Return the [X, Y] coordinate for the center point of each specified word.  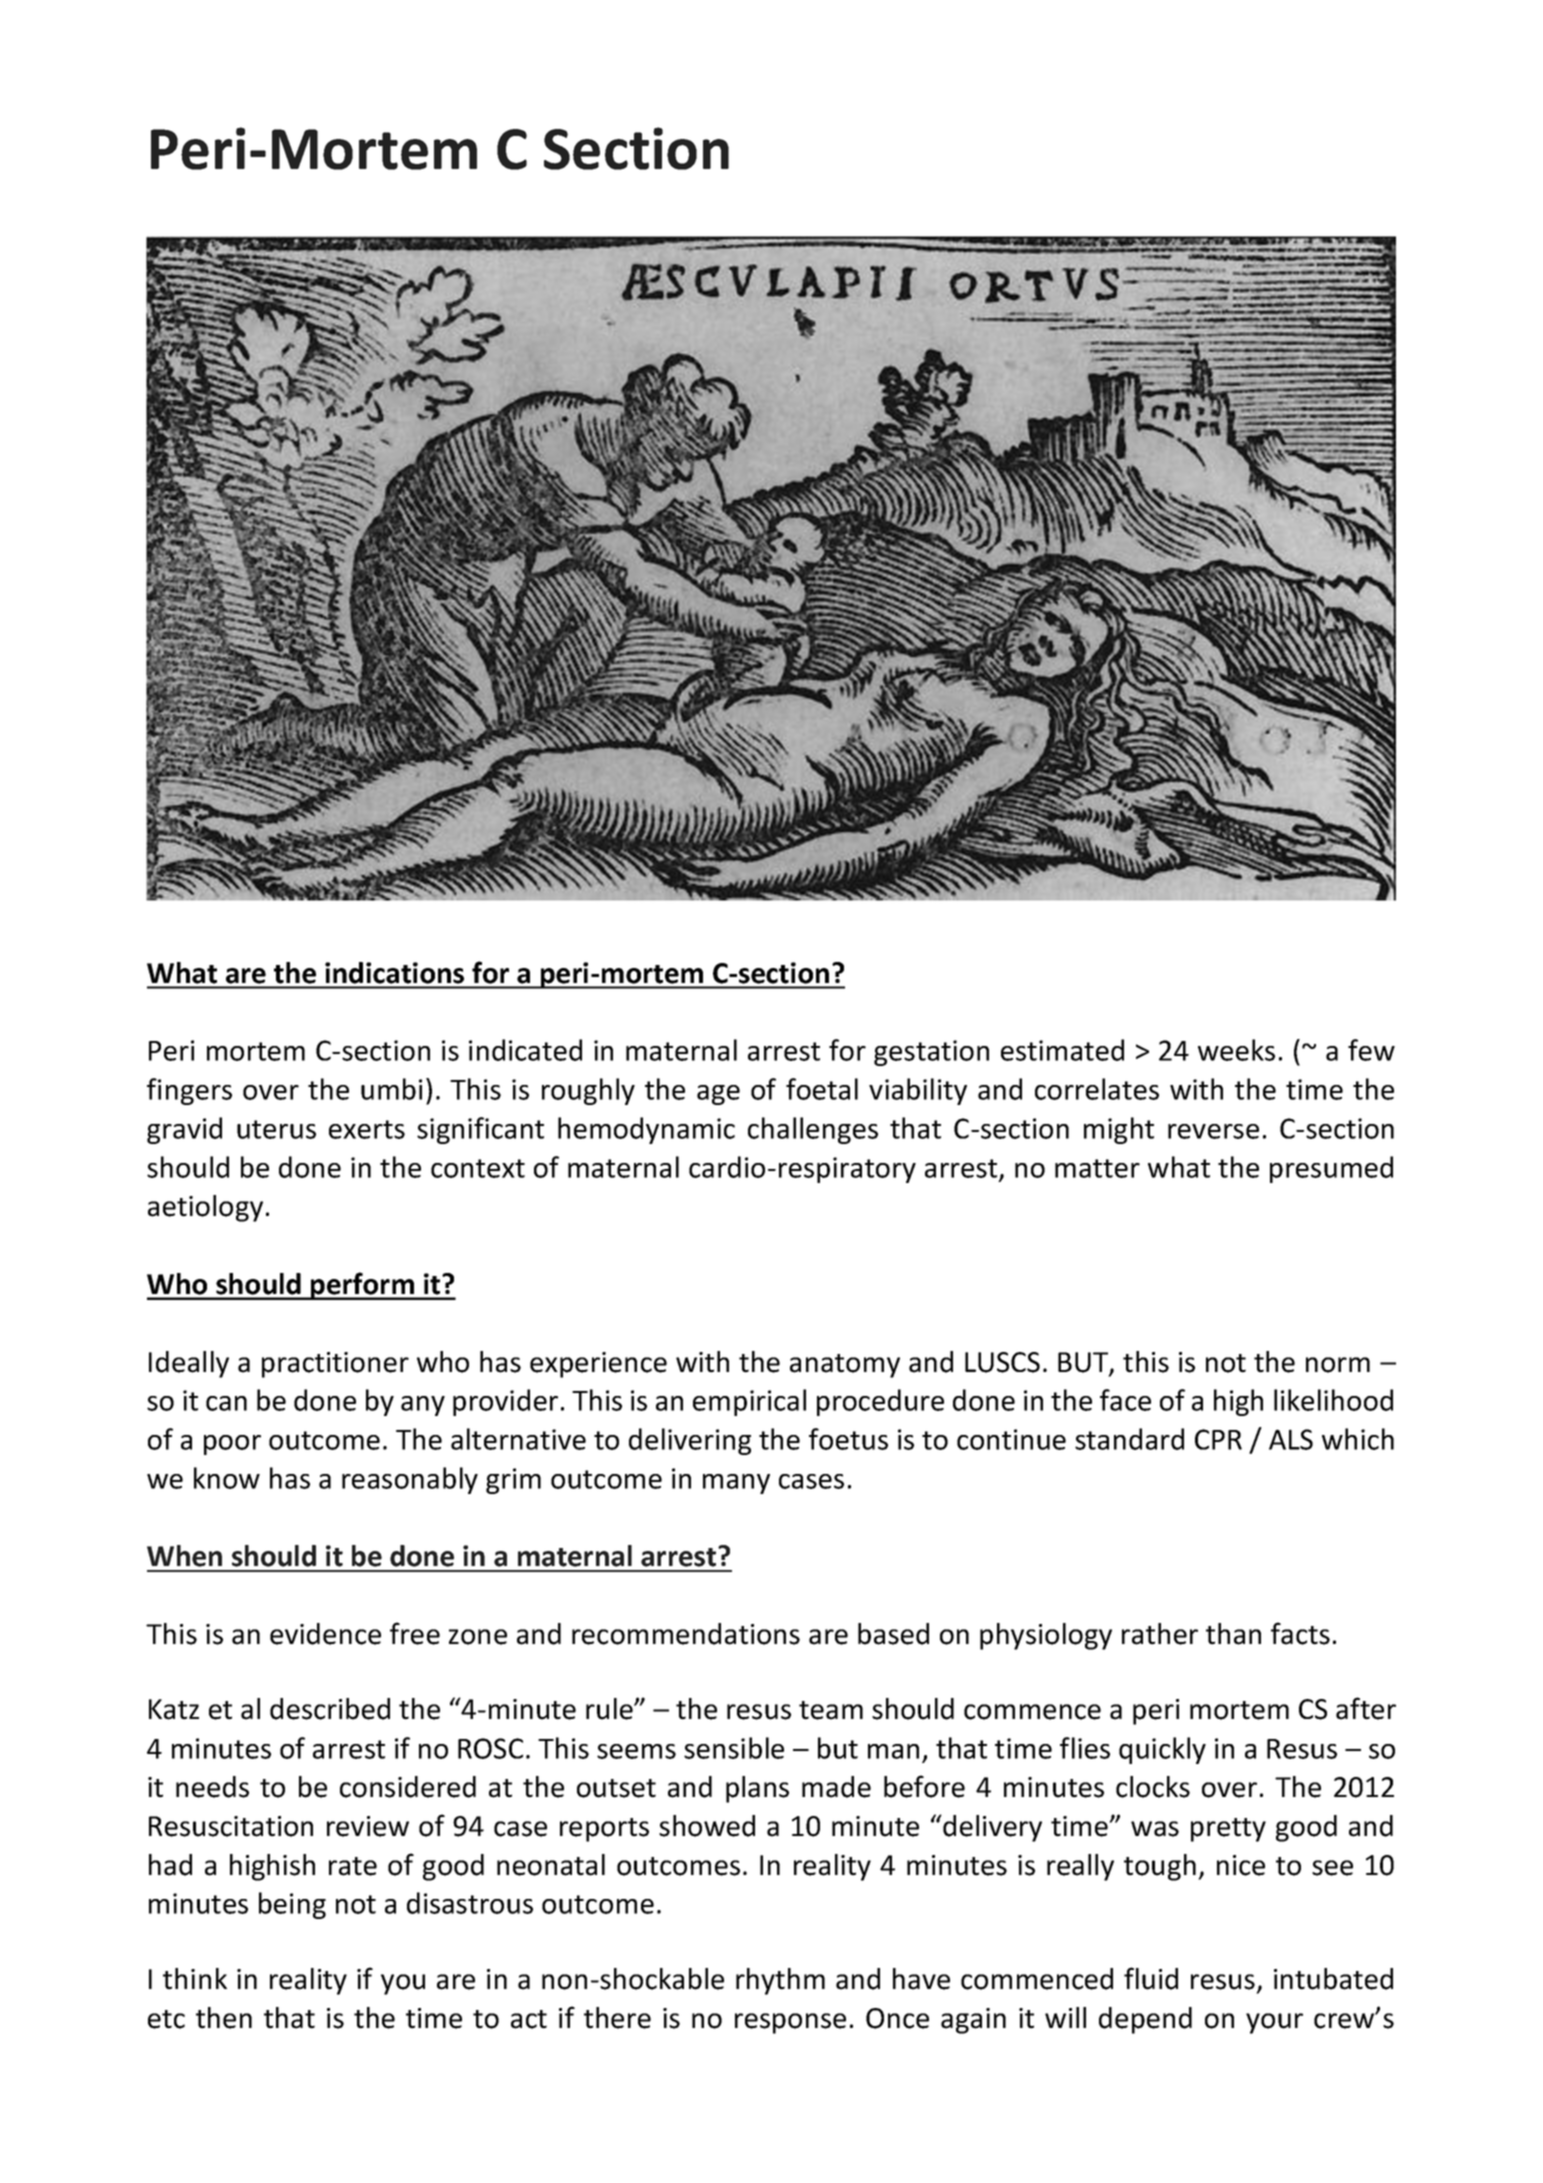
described [330, 1709]
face [1125, 1400]
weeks [1236, 1050]
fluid [1151, 1978]
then [224, 2018]
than [1233, 1634]
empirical [749, 1402]
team [831, 1710]
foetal [822, 1089]
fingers [189, 1091]
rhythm [780, 1981]
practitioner [335, 1365]
